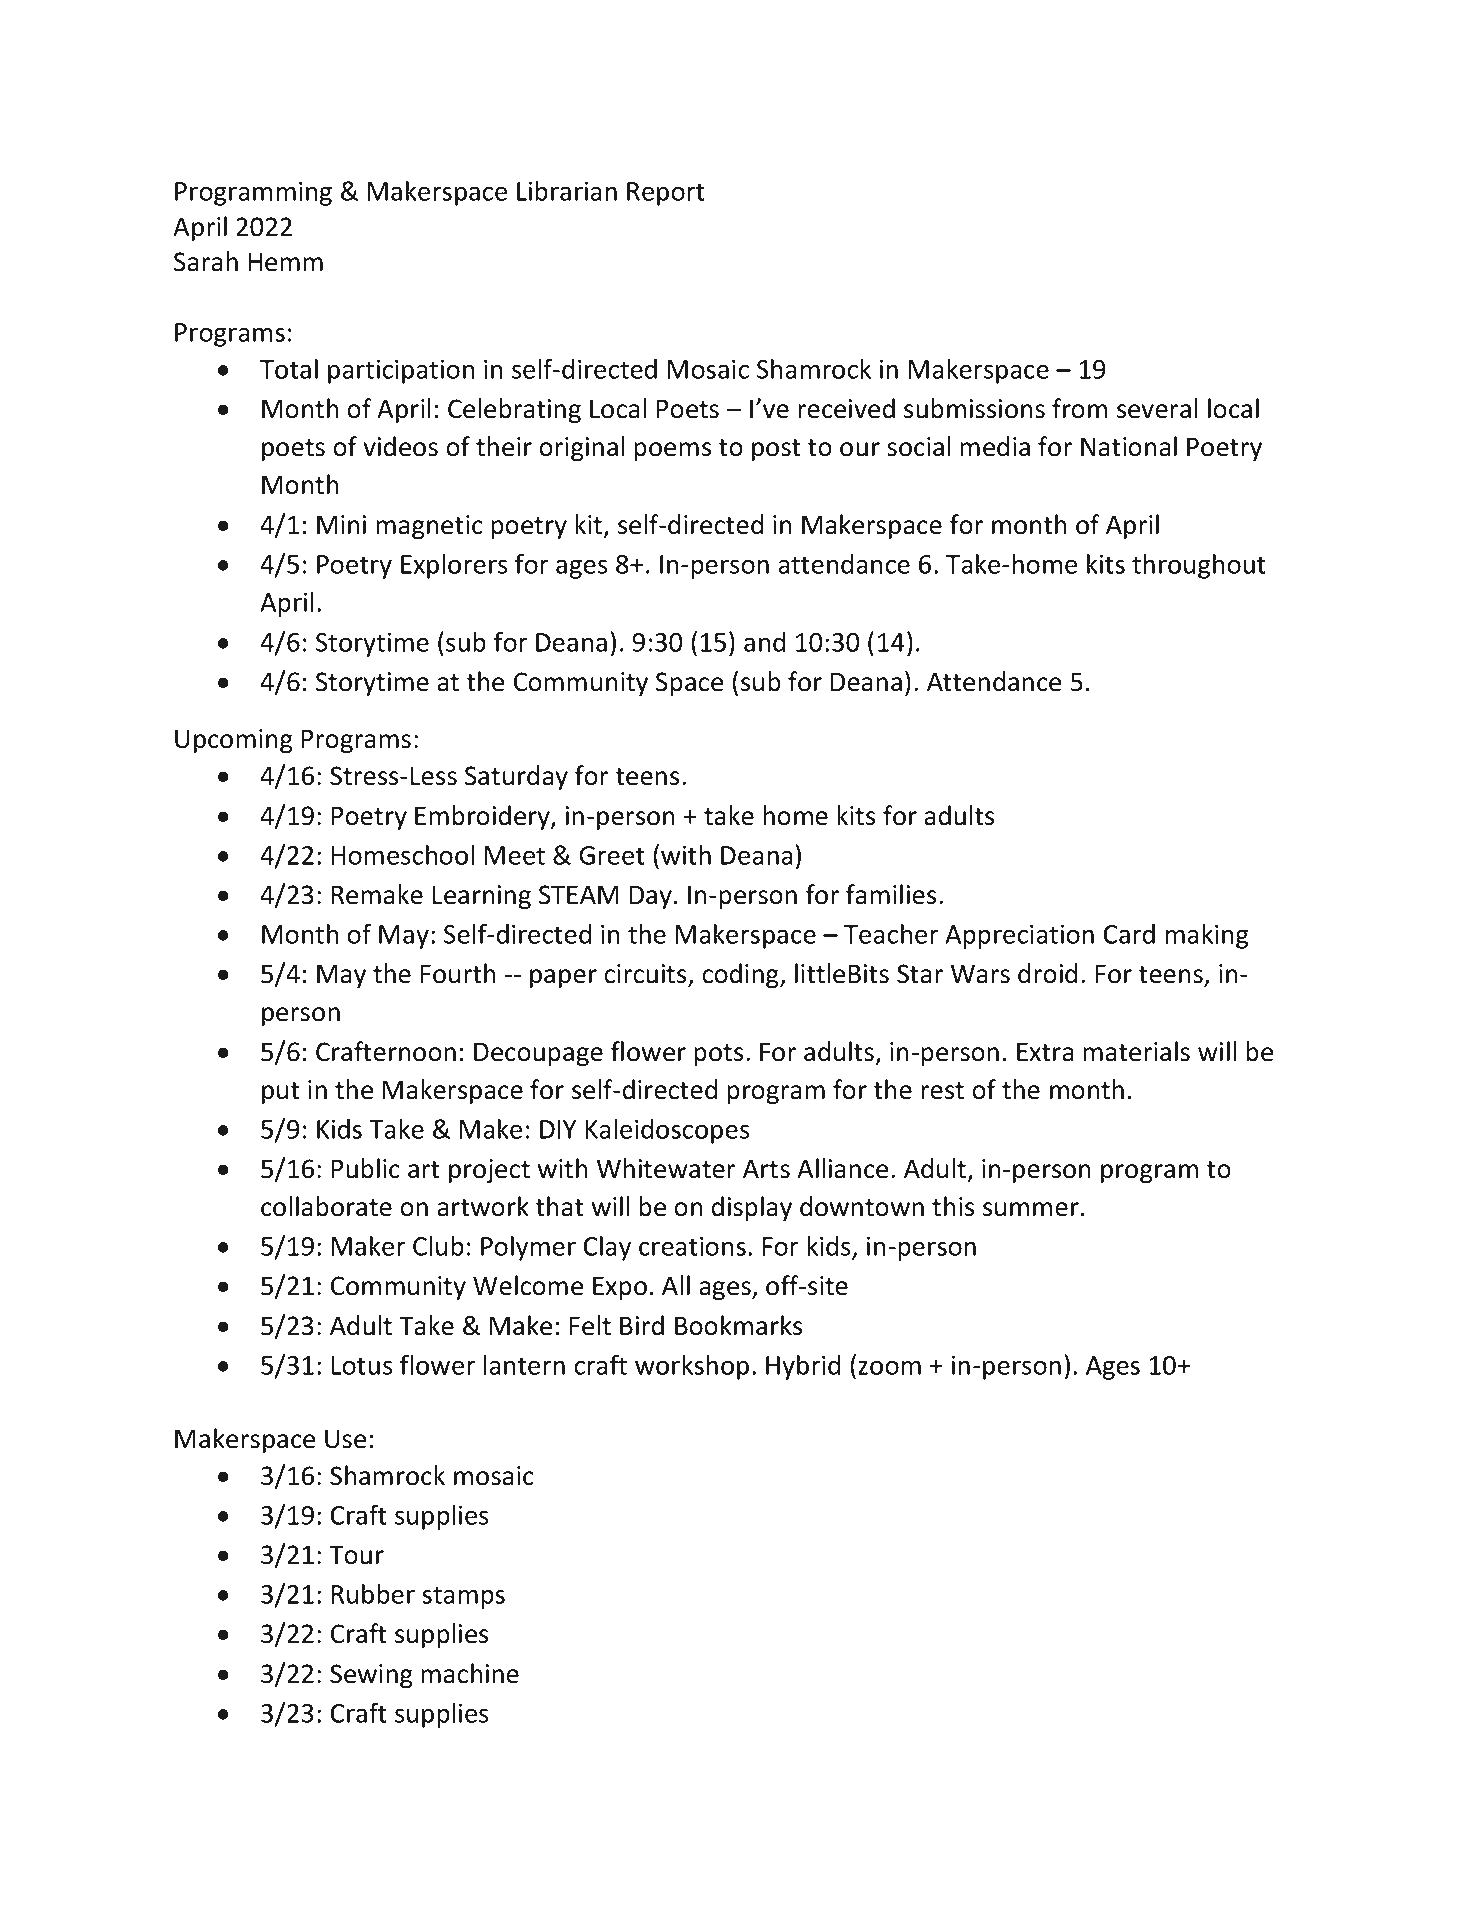 The image size is (1474, 1907). I want to click on zoom, so click(889, 1367).
